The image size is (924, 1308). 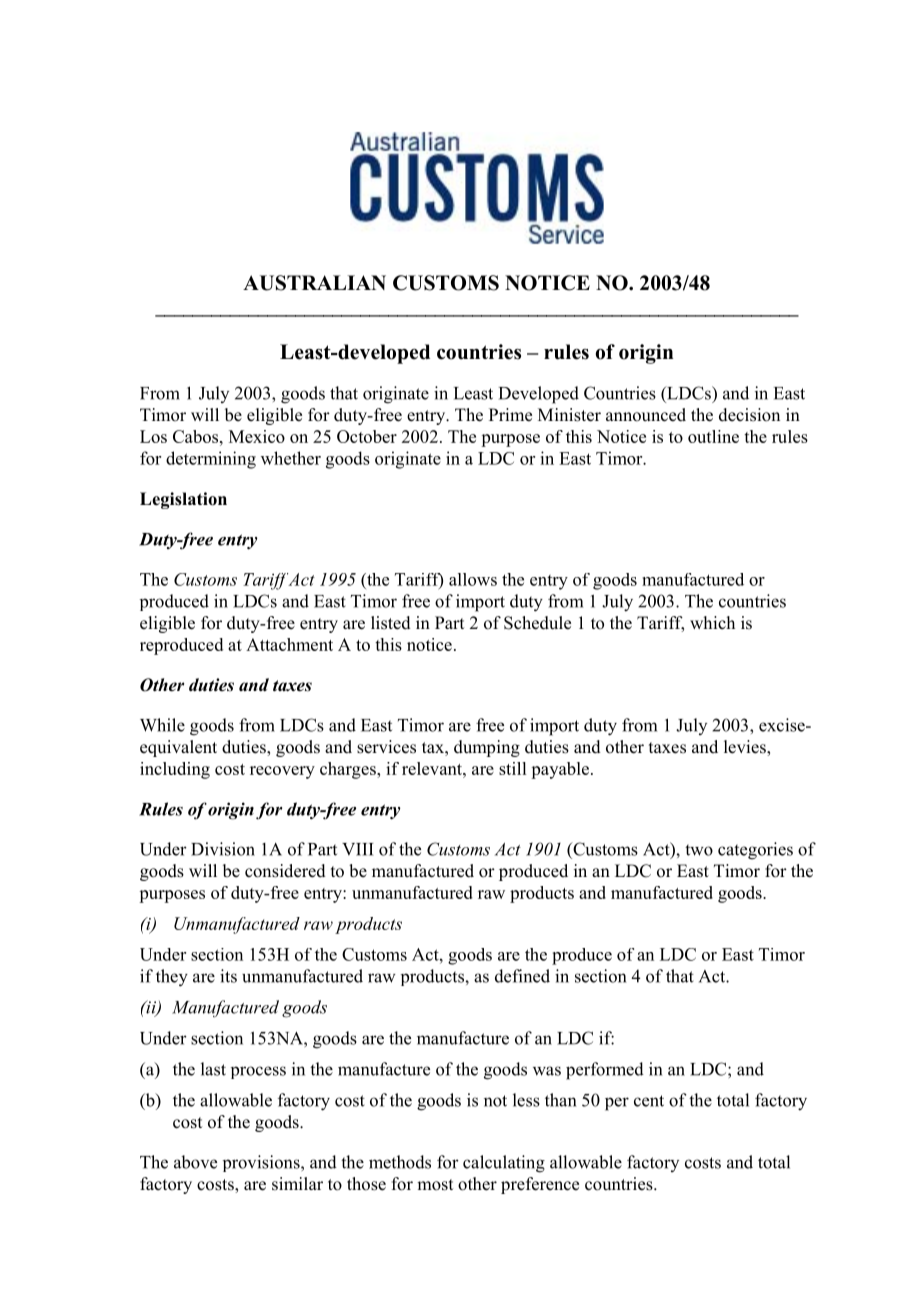 What do you see at coordinates (195, 1162) in the document?
I see `above` at bounding box center [195, 1162].
